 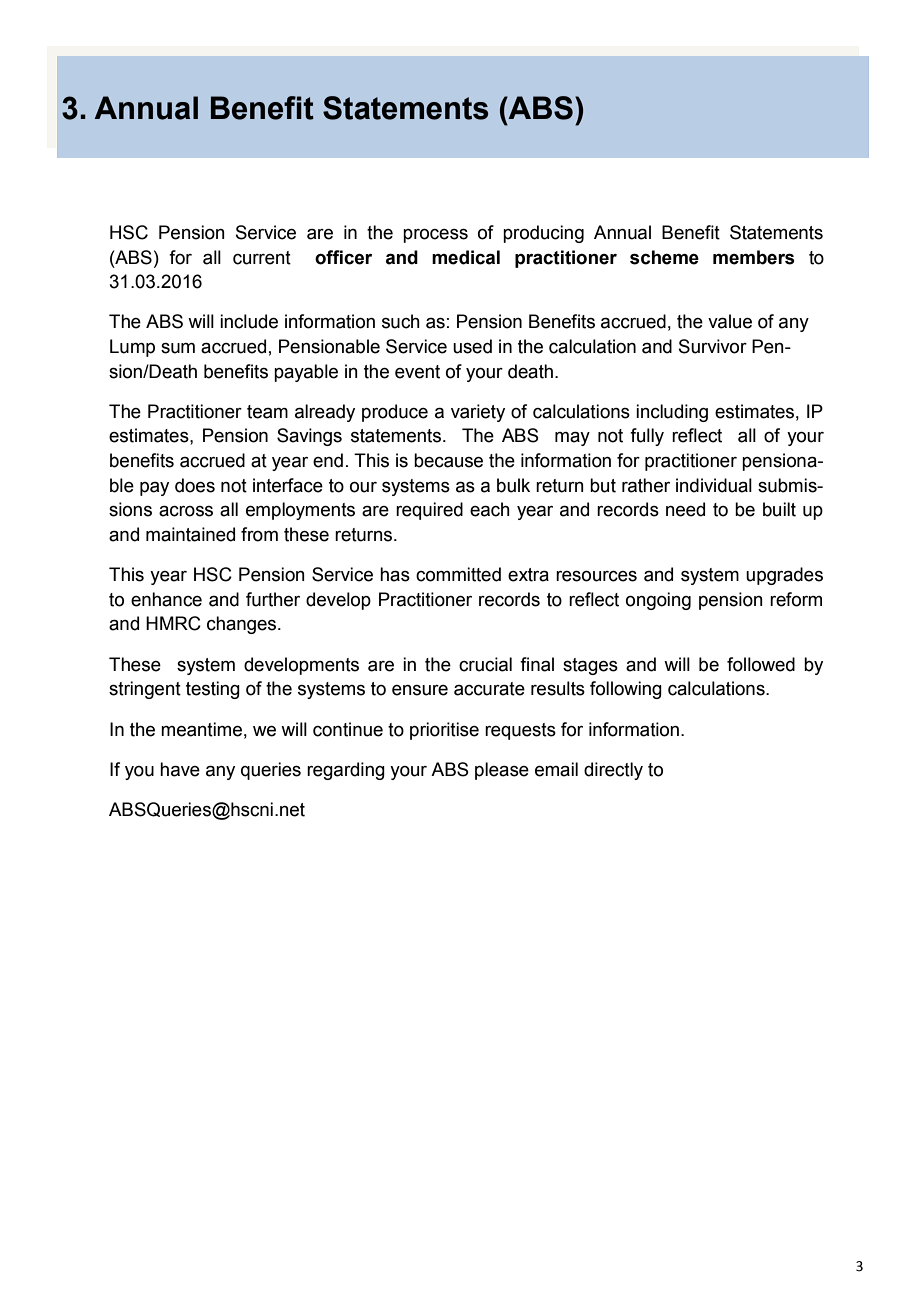 What do you see at coordinates (180, 769) in the screenshot?
I see `have` at bounding box center [180, 769].
